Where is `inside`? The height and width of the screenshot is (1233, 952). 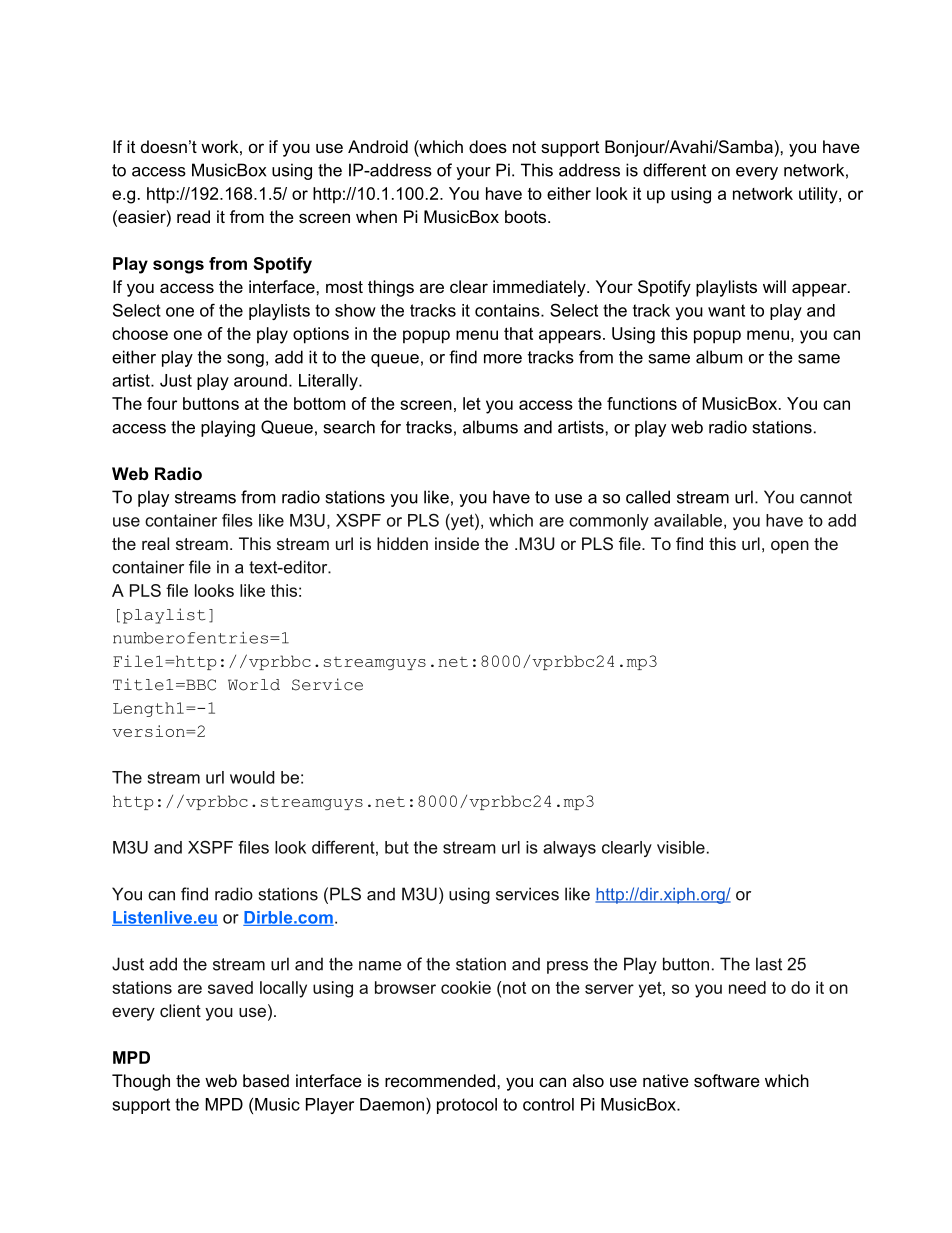 inside is located at coordinates (457, 543).
